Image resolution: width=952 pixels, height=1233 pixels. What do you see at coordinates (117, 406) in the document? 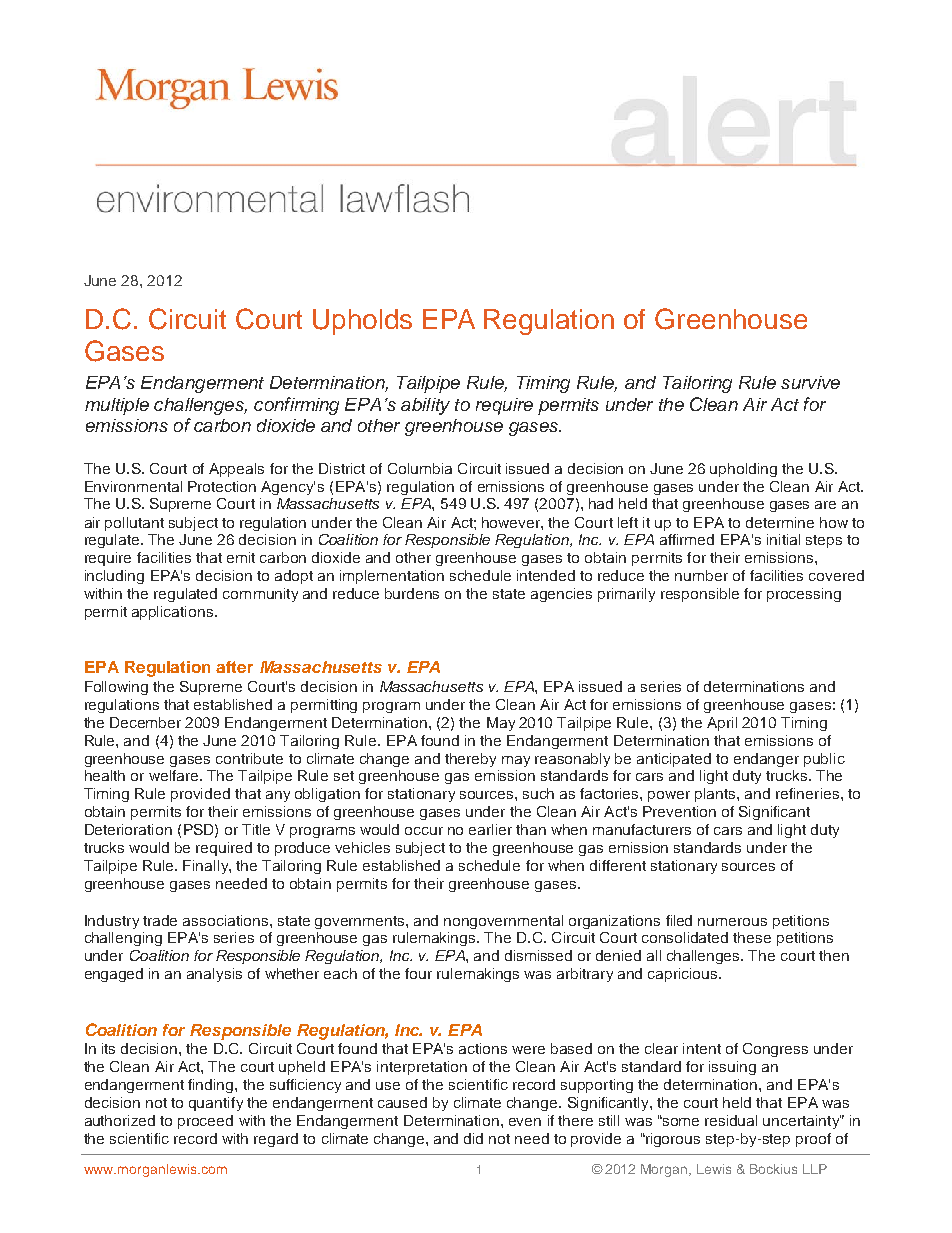
I see `multiple` at bounding box center [117, 406].
